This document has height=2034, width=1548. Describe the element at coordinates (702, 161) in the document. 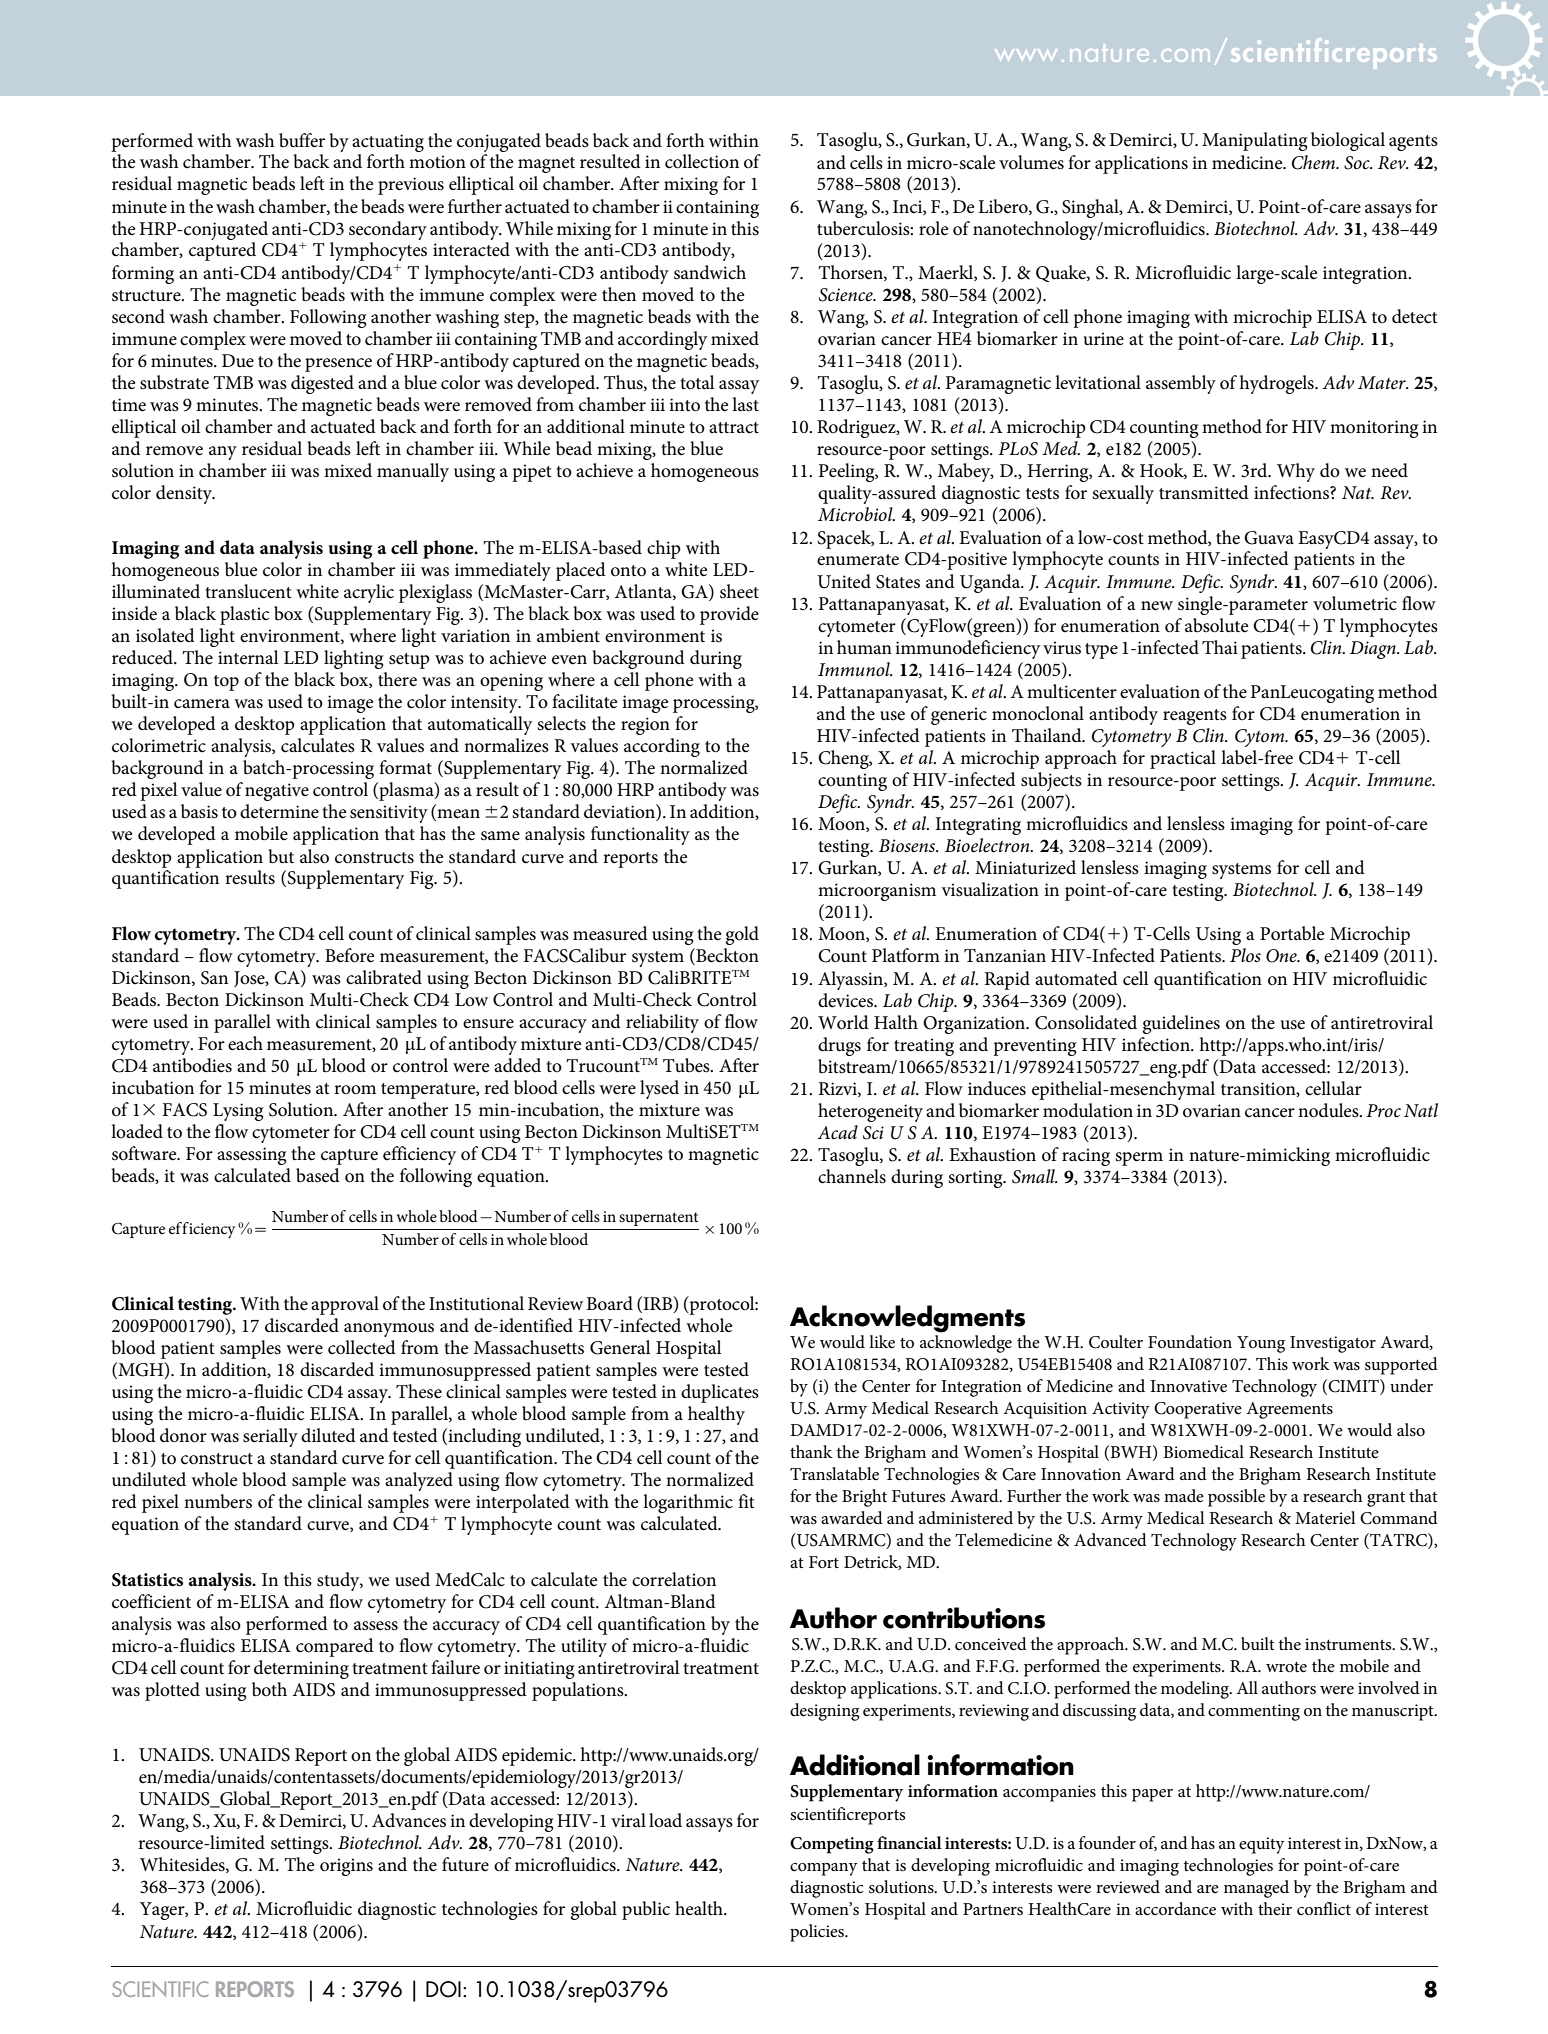

I see `collection` at that location.
